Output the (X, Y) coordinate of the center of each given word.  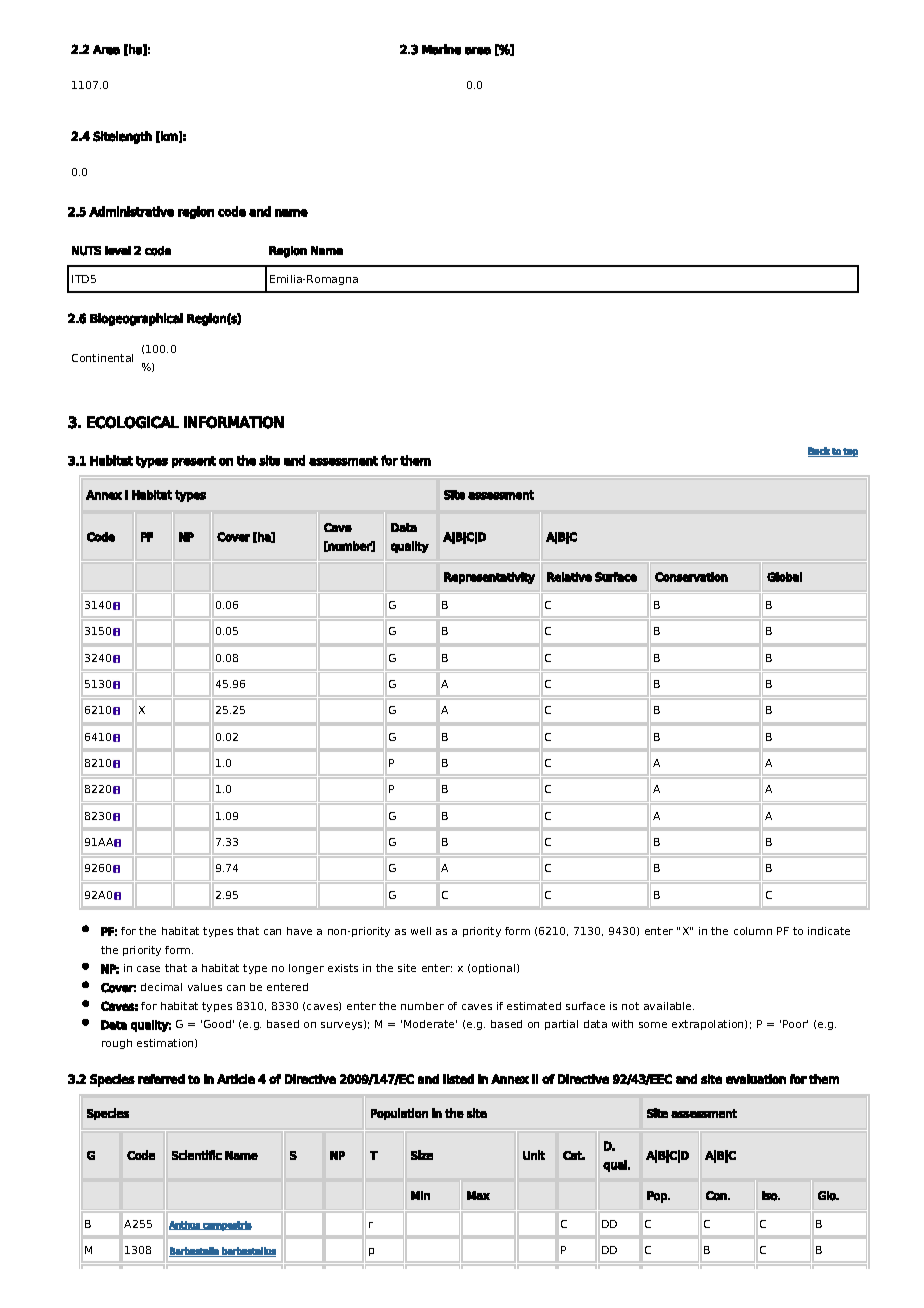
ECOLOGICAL (133, 422)
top (850, 452)
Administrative (131, 211)
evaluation (756, 1079)
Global (784, 577)
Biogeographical (136, 319)
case (148, 969)
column (753, 931)
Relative (569, 577)
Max (478, 1195)
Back (819, 452)
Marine (441, 49)
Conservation (691, 577)
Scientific (197, 1155)
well (421, 931)
